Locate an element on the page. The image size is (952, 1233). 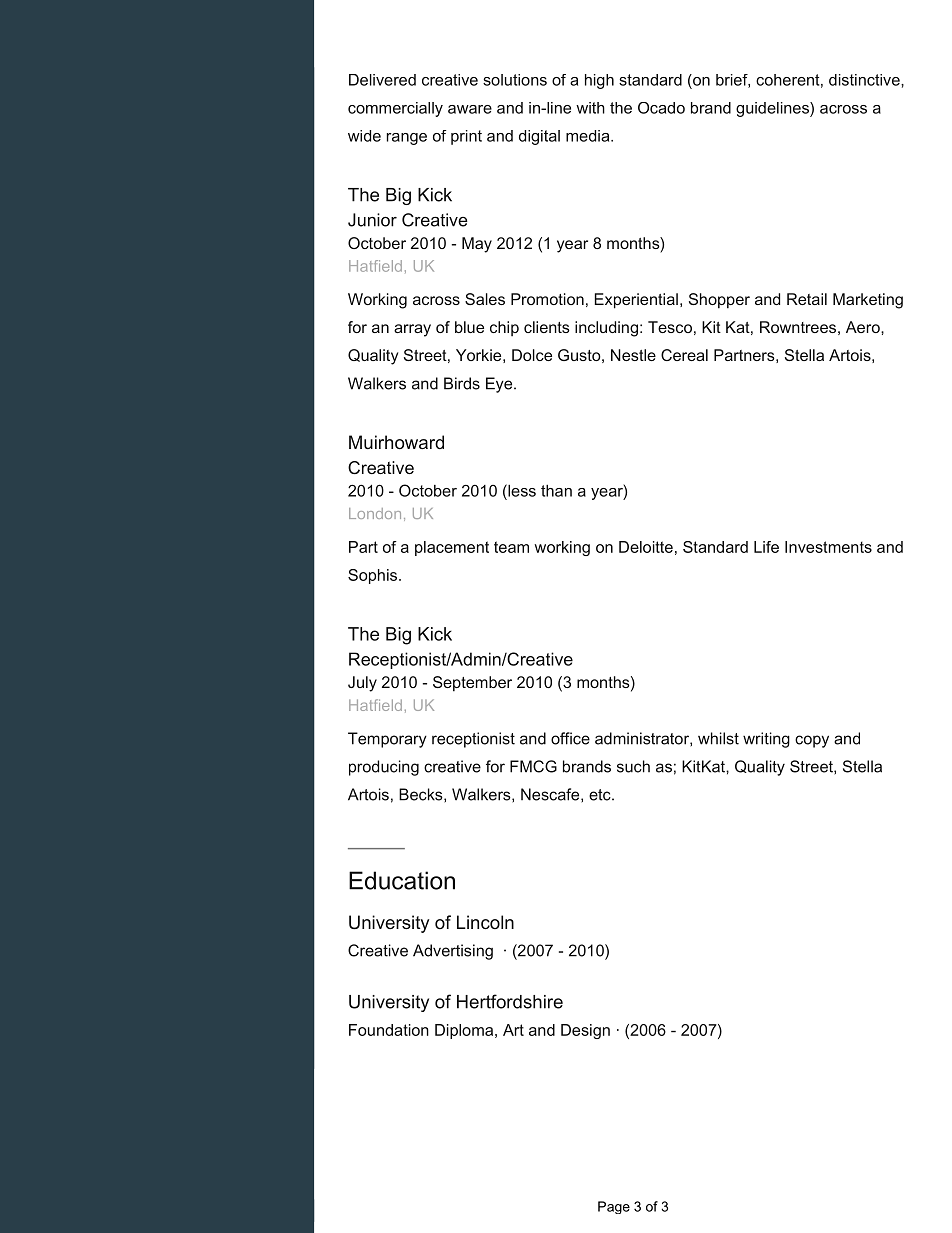
copy is located at coordinates (812, 741).
